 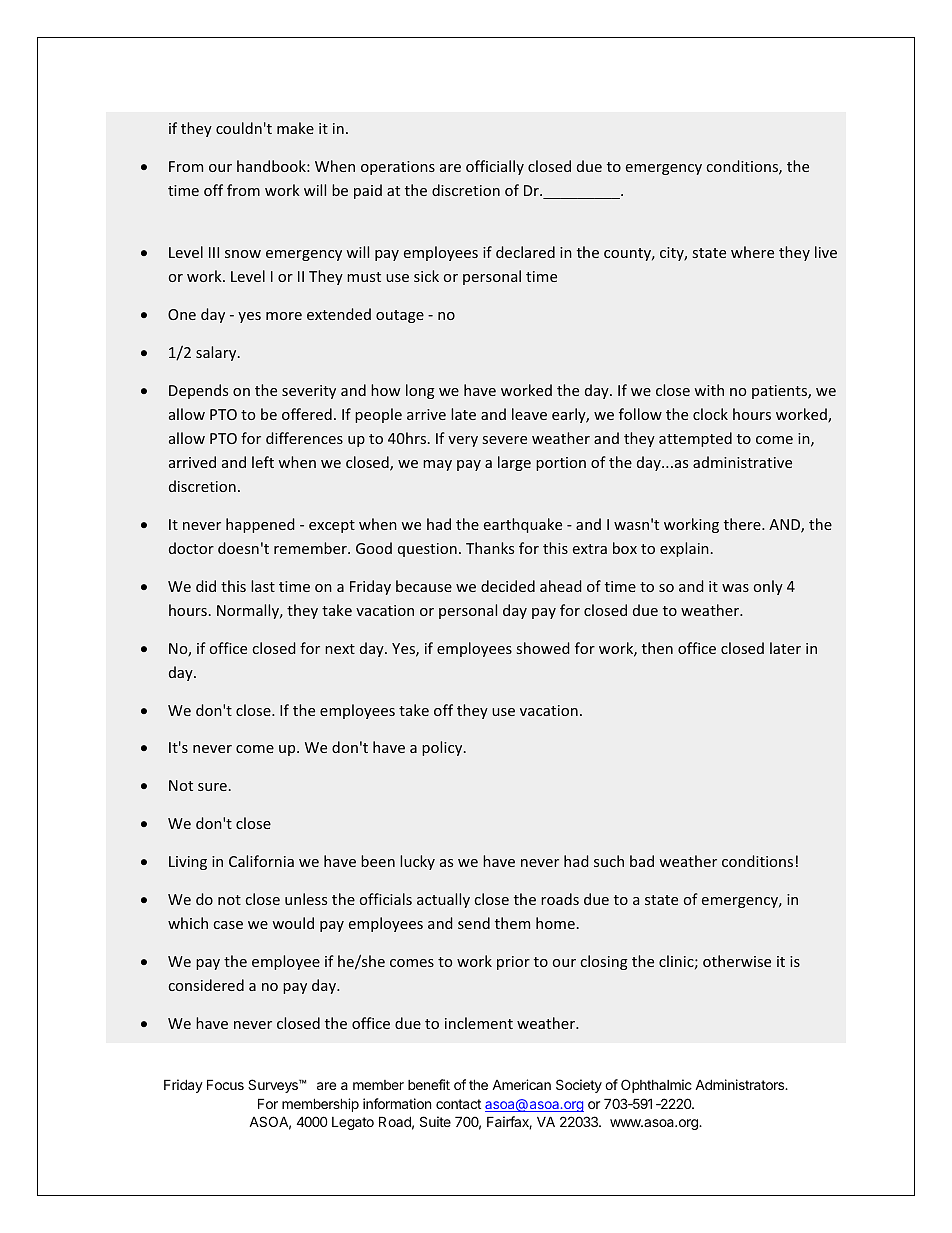 What do you see at coordinates (495, 167) in the screenshot?
I see `officially` at bounding box center [495, 167].
